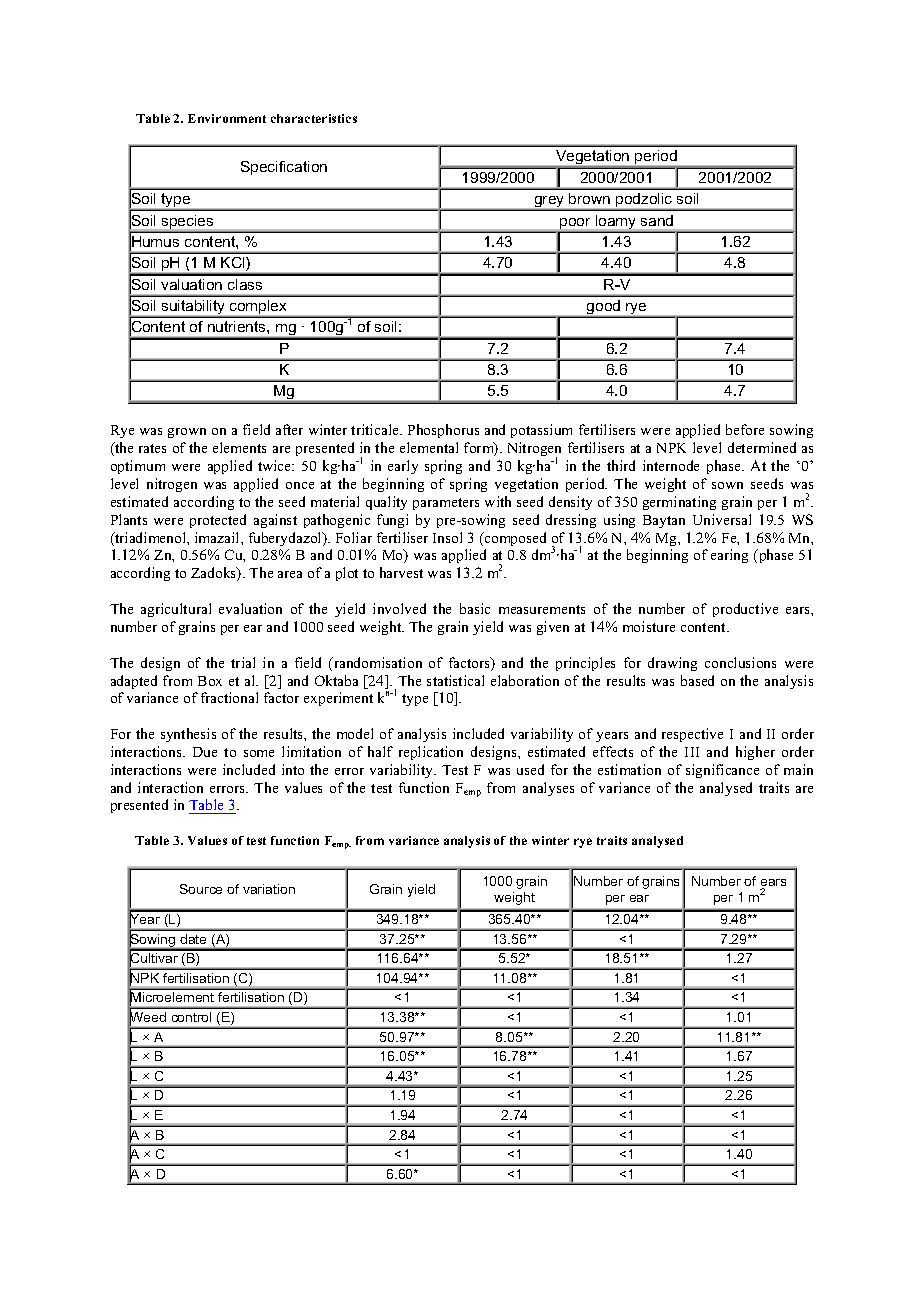 This page has width=924, height=1308. What do you see at coordinates (191, 1017) in the page?
I see `control` at bounding box center [191, 1017].
